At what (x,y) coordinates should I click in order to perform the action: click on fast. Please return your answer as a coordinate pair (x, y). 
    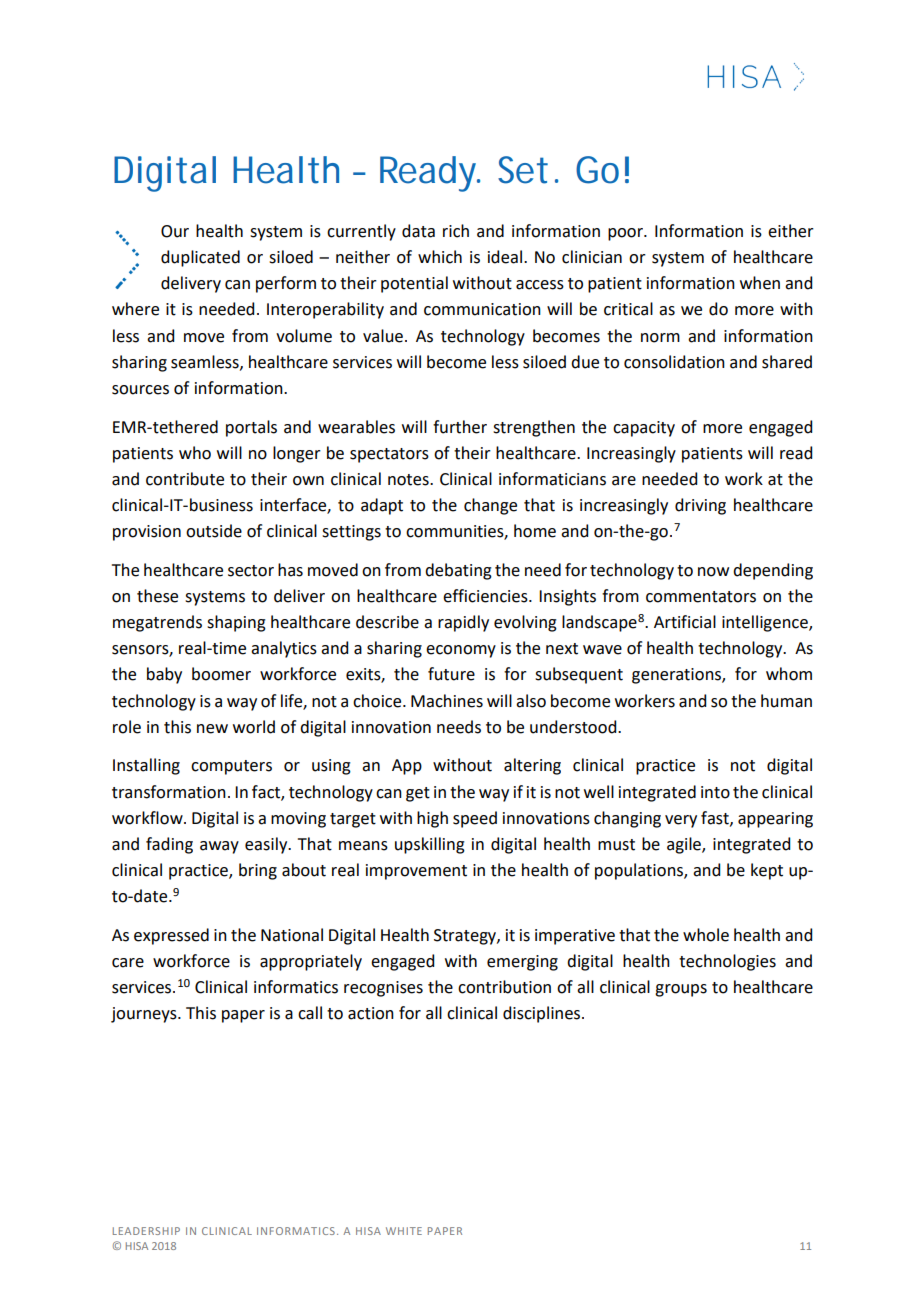
    Looking at the image, I should click on (716, 818).
